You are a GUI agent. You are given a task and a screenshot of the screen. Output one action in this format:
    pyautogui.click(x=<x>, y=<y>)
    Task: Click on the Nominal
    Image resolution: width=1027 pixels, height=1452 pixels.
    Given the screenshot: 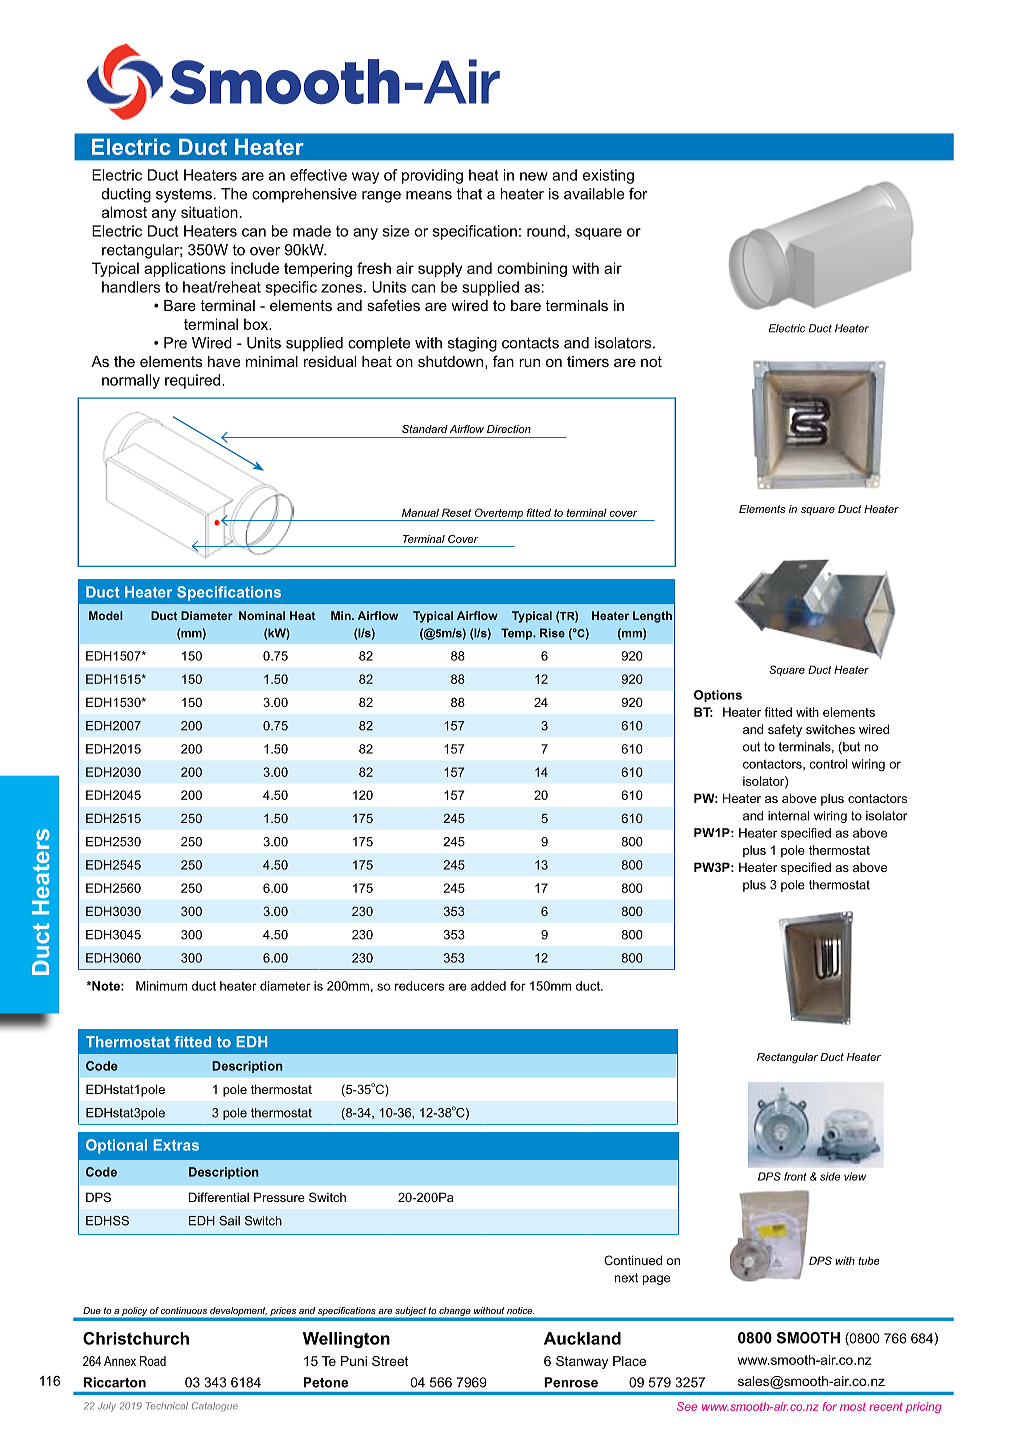 What is the action you would take?
    pyautogui.click(x=262, y=615)
